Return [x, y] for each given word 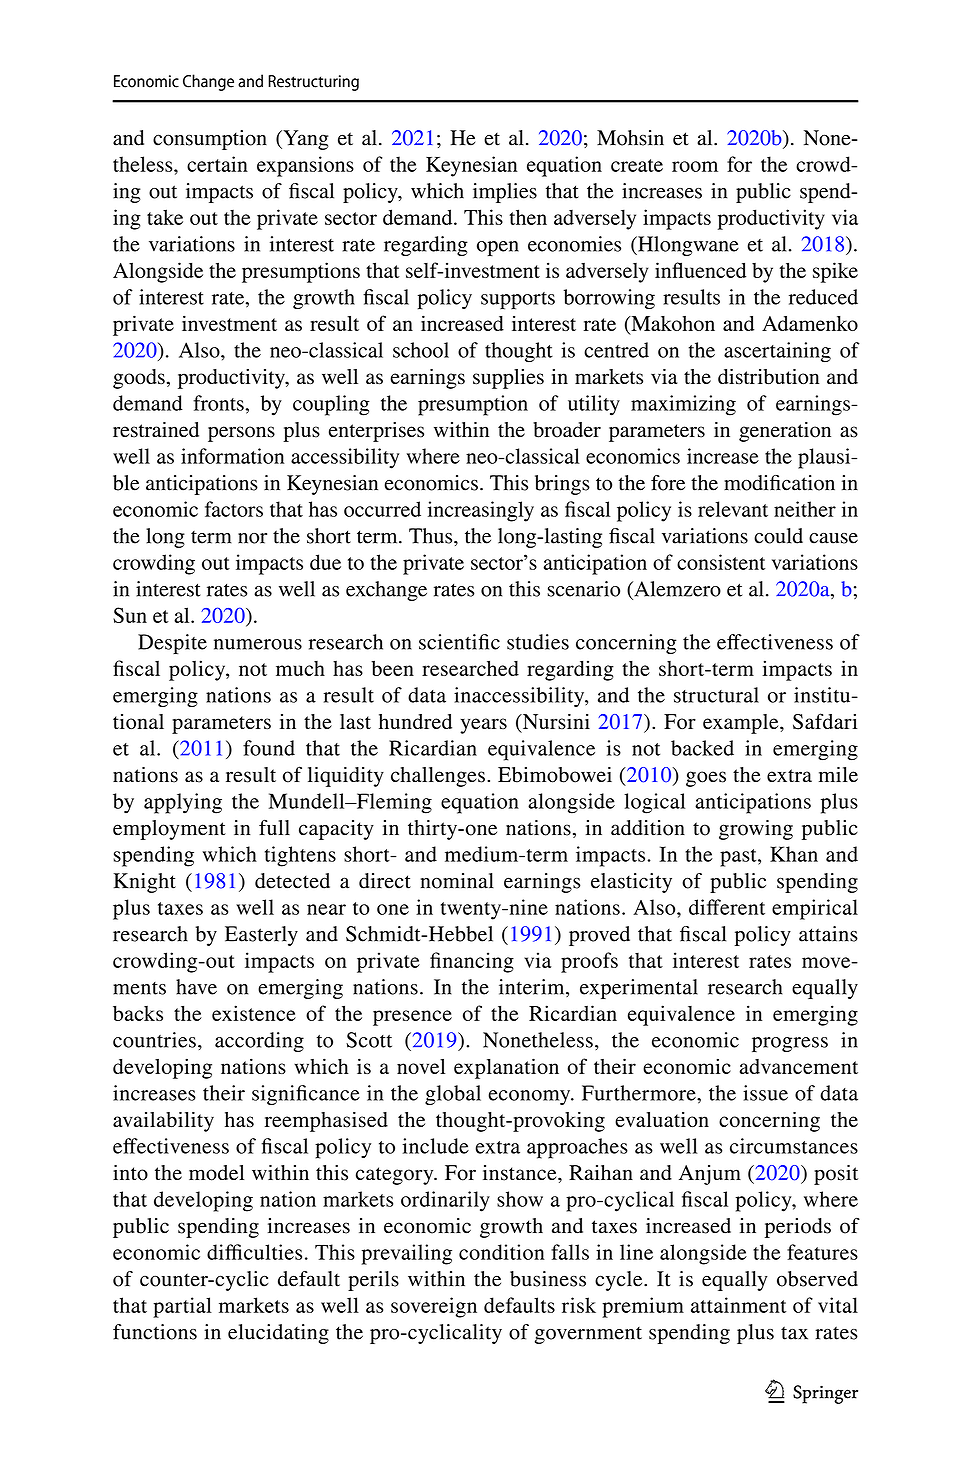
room [695, 166]
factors [234, 509]
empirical [815, 909]
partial [182, 1307]
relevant [733, 509]
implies [505, 193]
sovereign [434, 1307]
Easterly [261, 936]
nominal [457, 881]
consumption [210, 140]
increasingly [481, 511]
